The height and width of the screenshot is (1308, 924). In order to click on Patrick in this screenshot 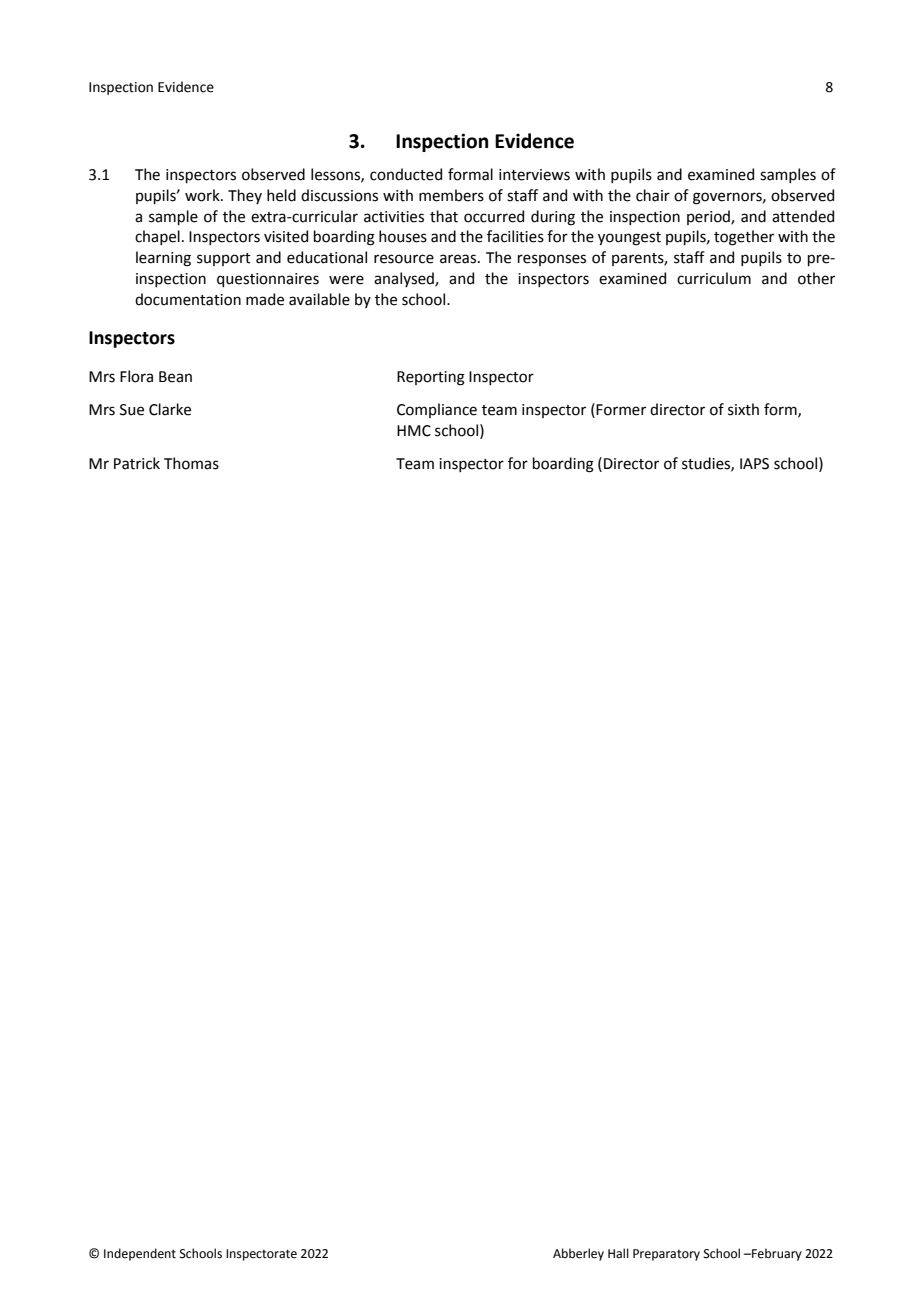, I will do `click(137, 463)`.
